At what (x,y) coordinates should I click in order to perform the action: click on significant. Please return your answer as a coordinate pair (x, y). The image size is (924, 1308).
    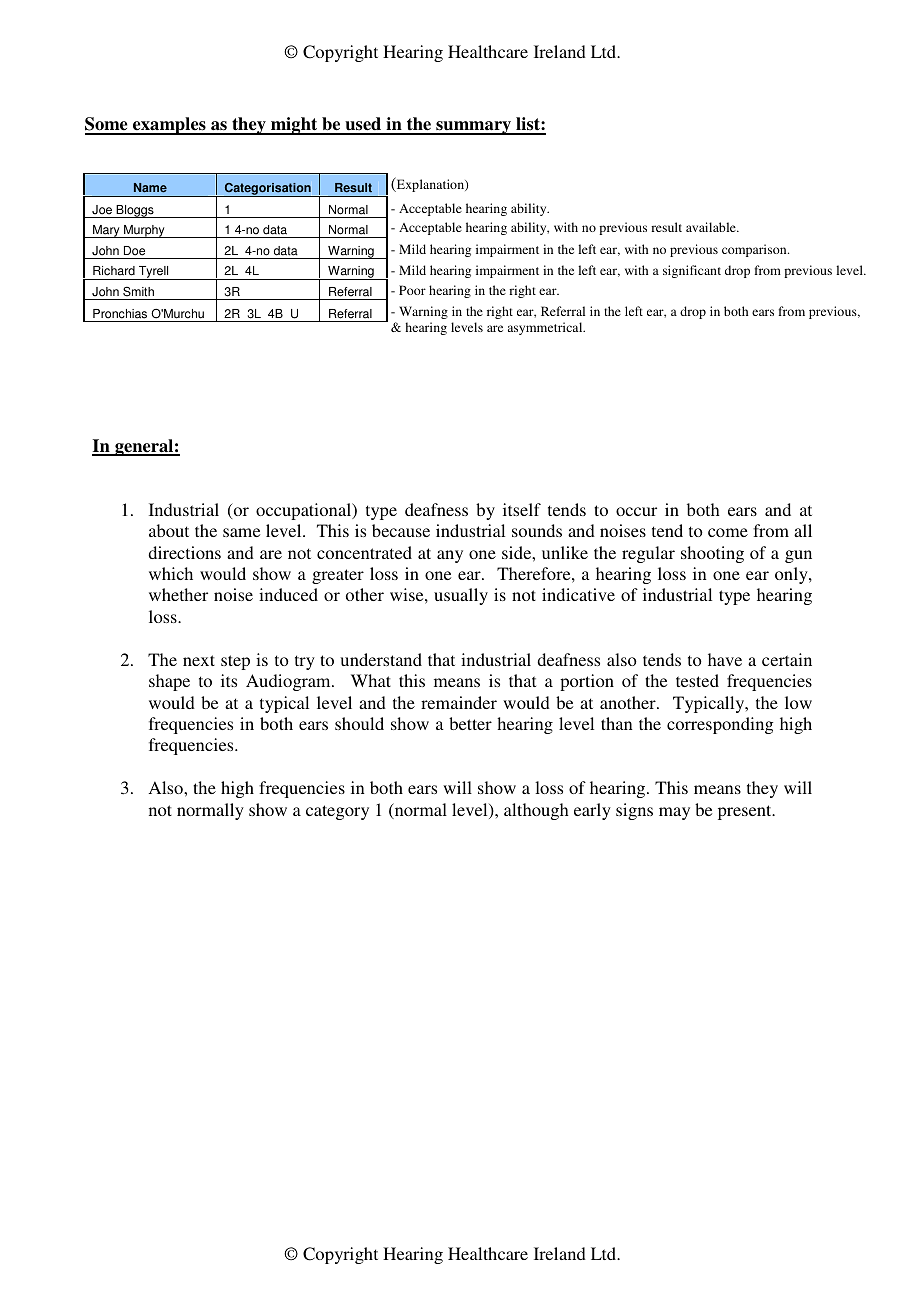
    Looking at the image, I should click on (692, 271).
